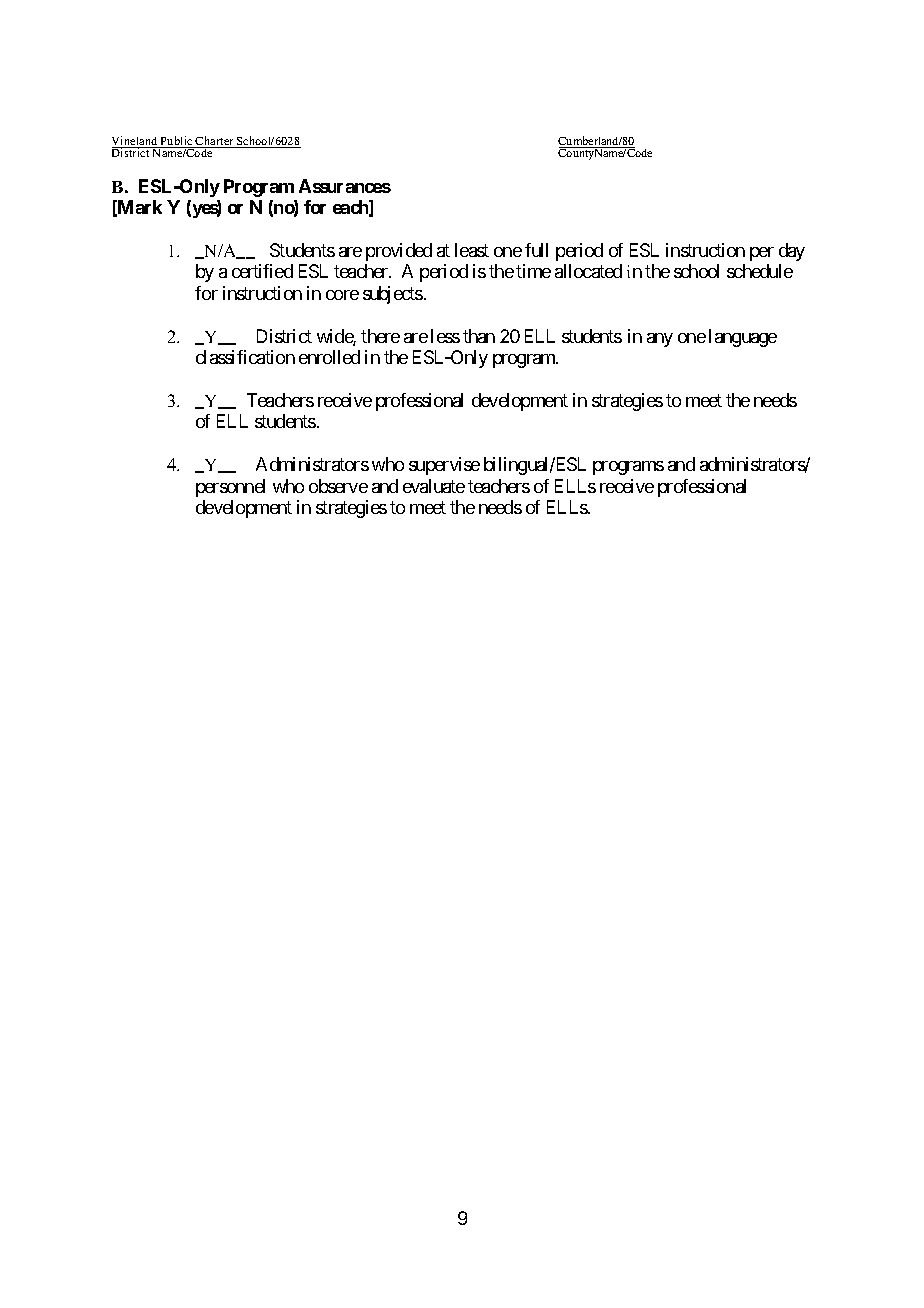 The width and height of the image is (924, 1308). What do you see at coordinates (792, 252) in the image?
I see `day` at bounding box center [792, 252].
